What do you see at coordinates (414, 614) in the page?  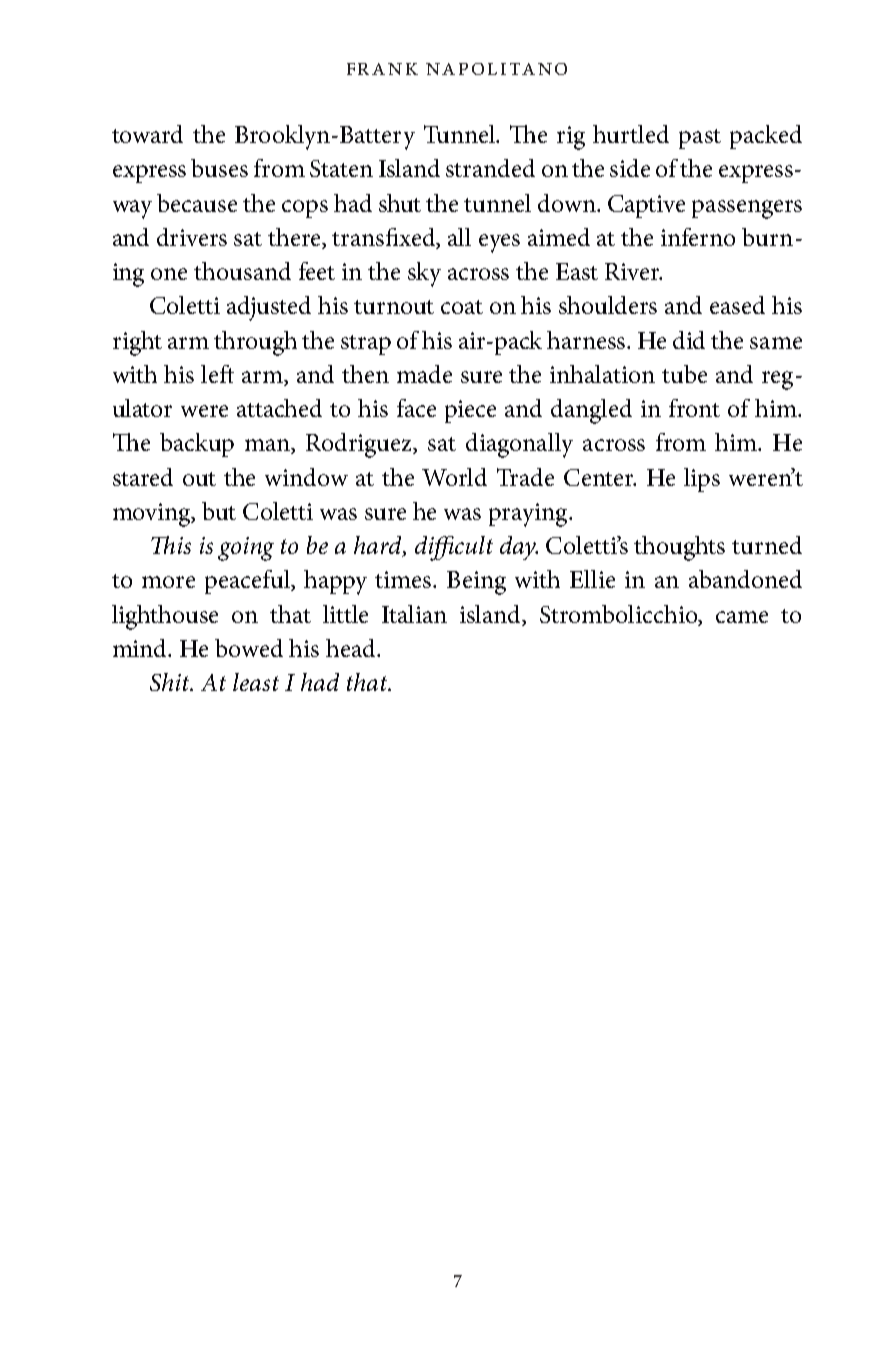 I see `Italian` at bounding box center [414, 614].
